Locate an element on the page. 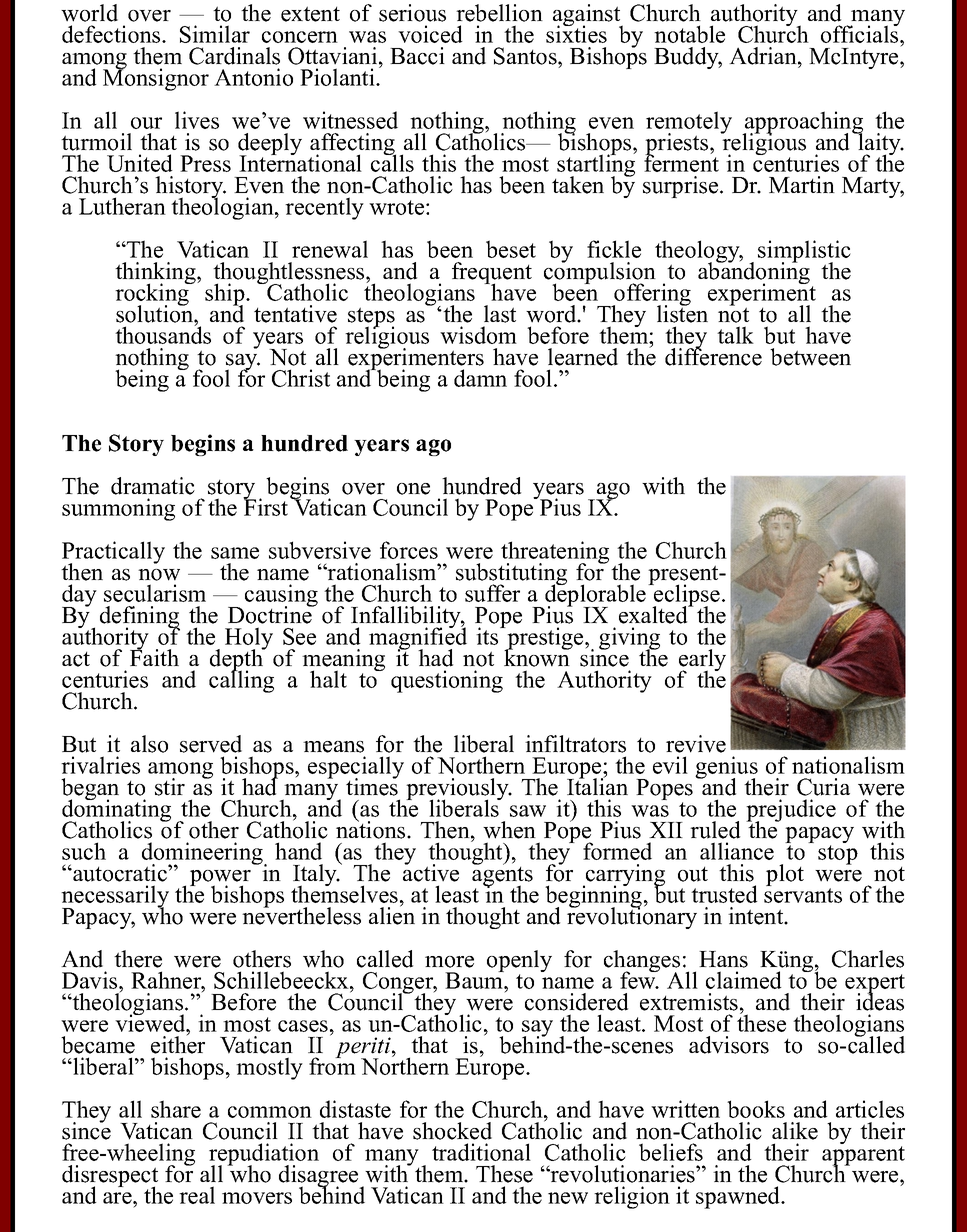  officials is located at coordinates (861, 33).
